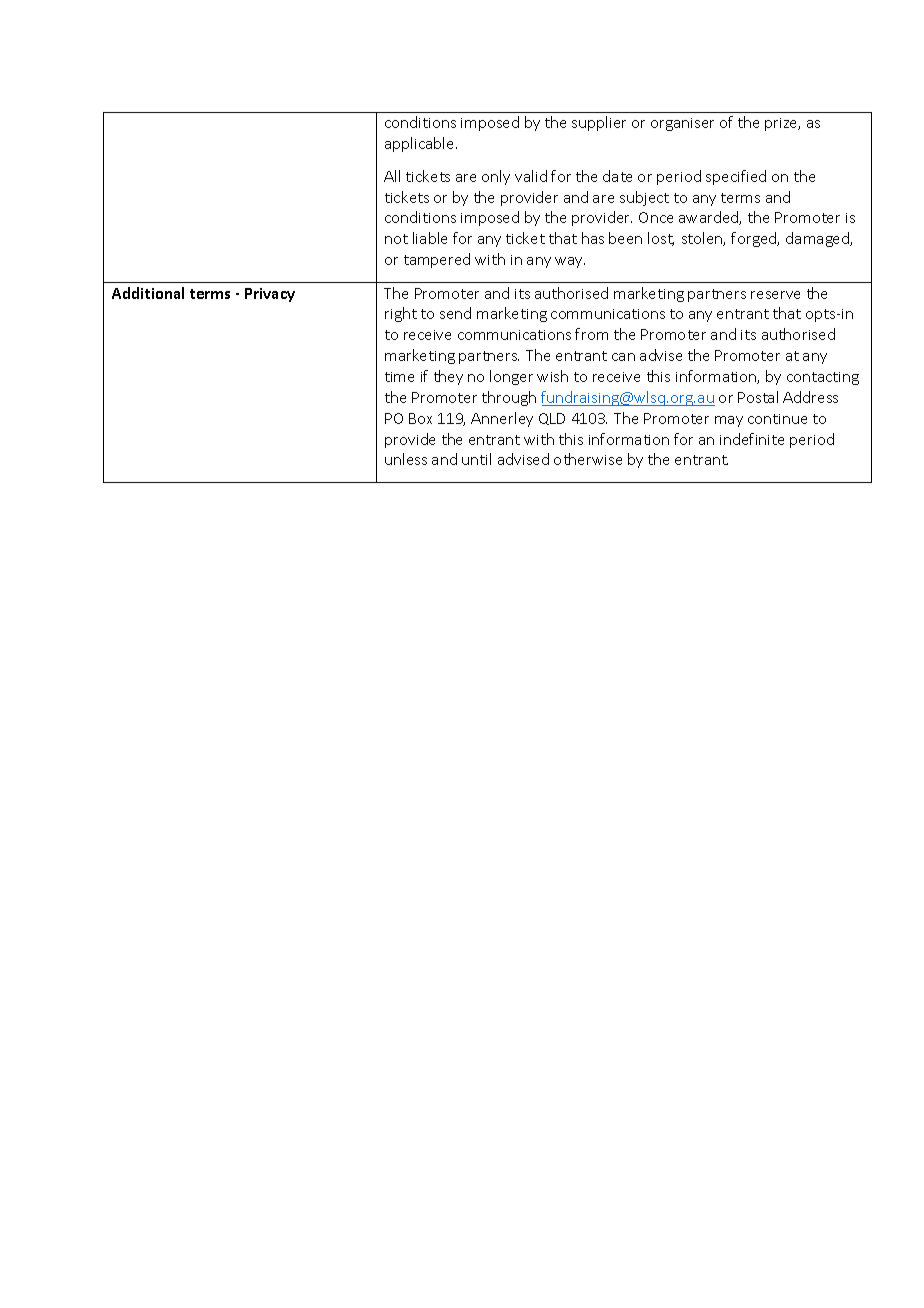 This image has width=924, height=1308. Describe the element at coordinates (396, 239) in the image. I see `not` at that location.
